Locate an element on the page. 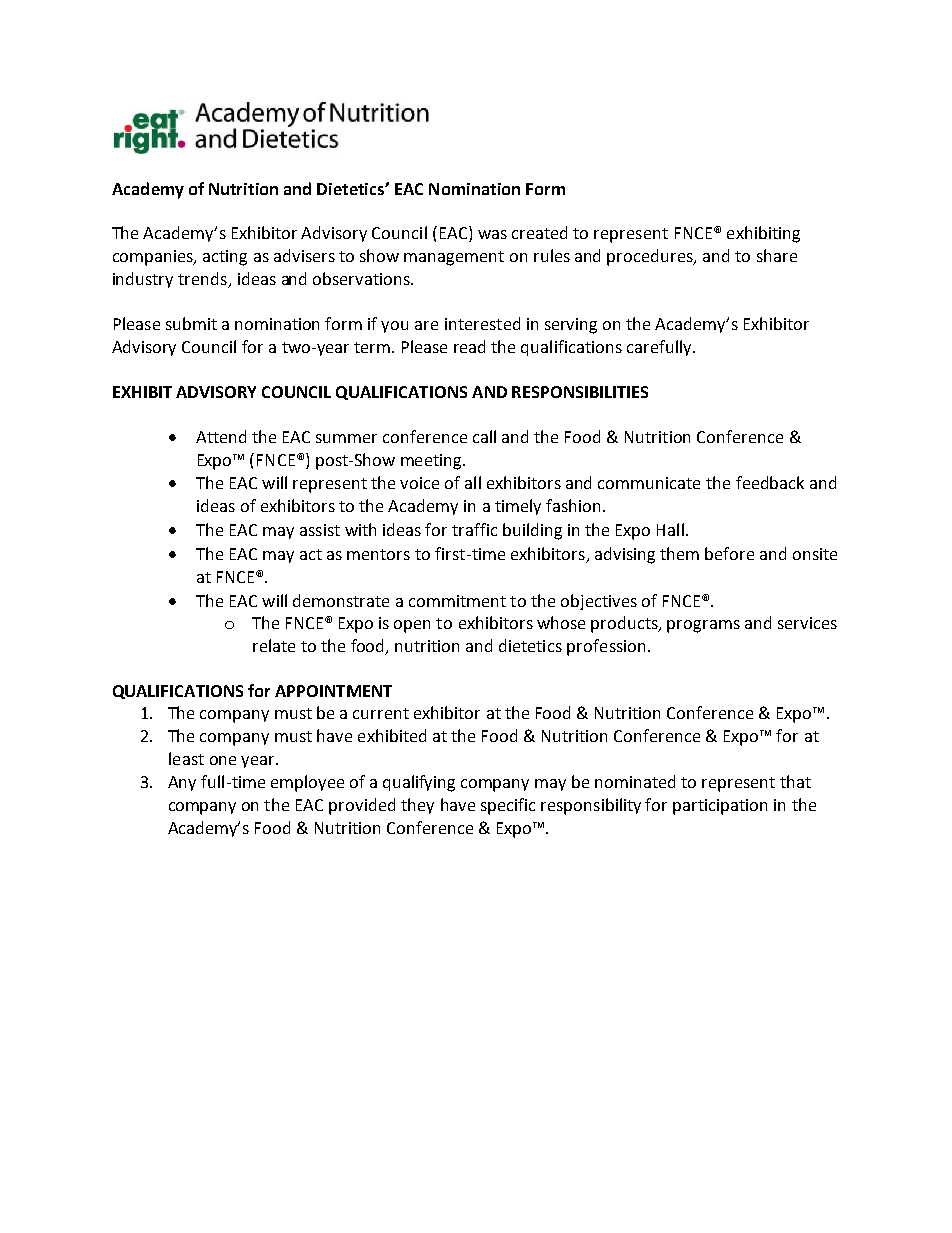  acting is located at coordinates (225, 258).
